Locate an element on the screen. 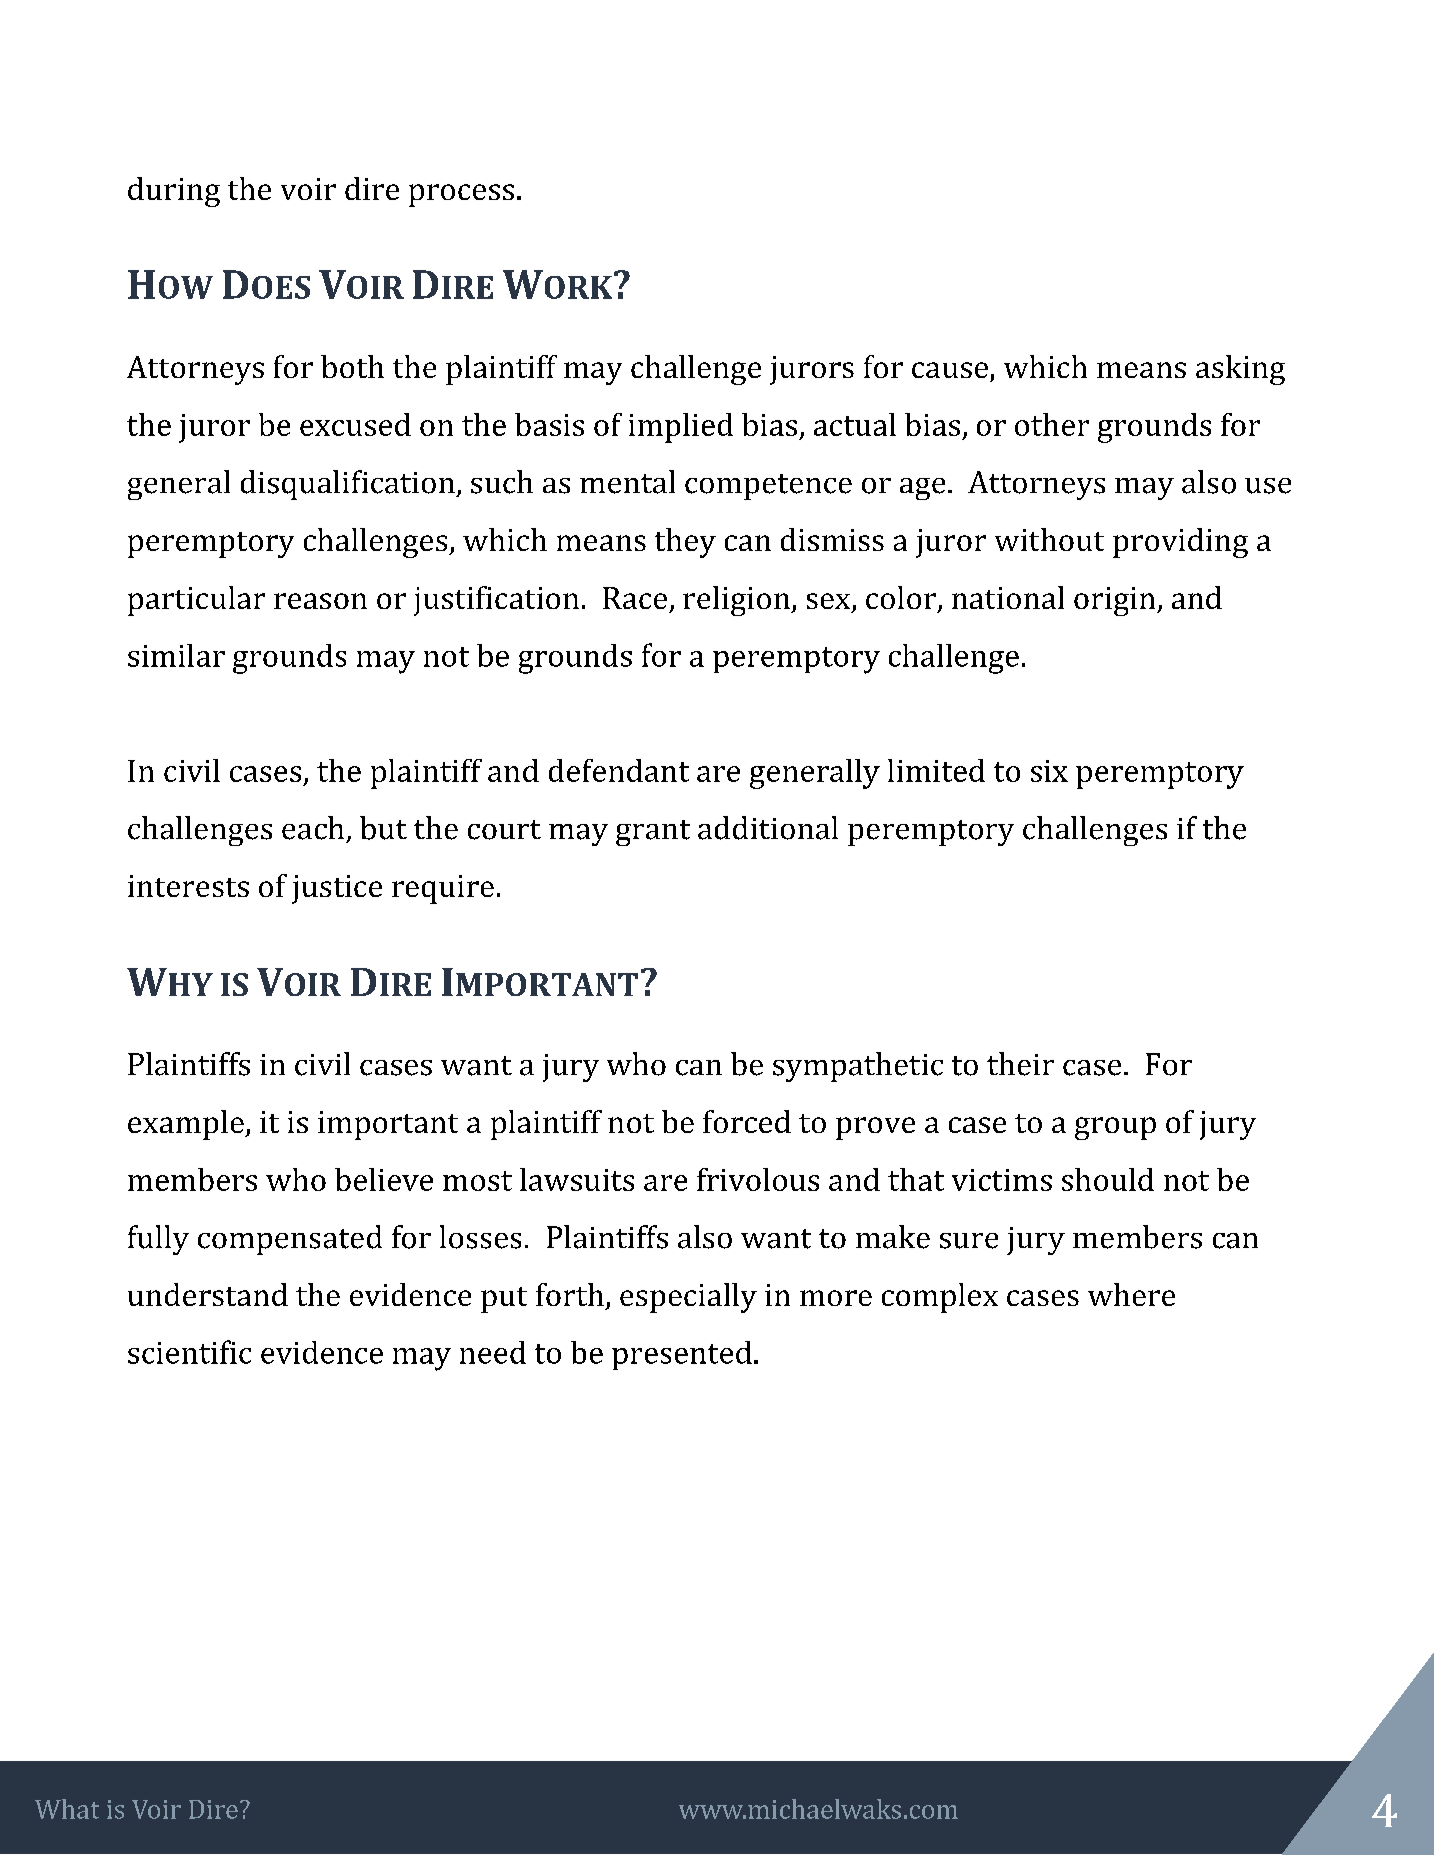  similar is located at coordinates (176, 655).
